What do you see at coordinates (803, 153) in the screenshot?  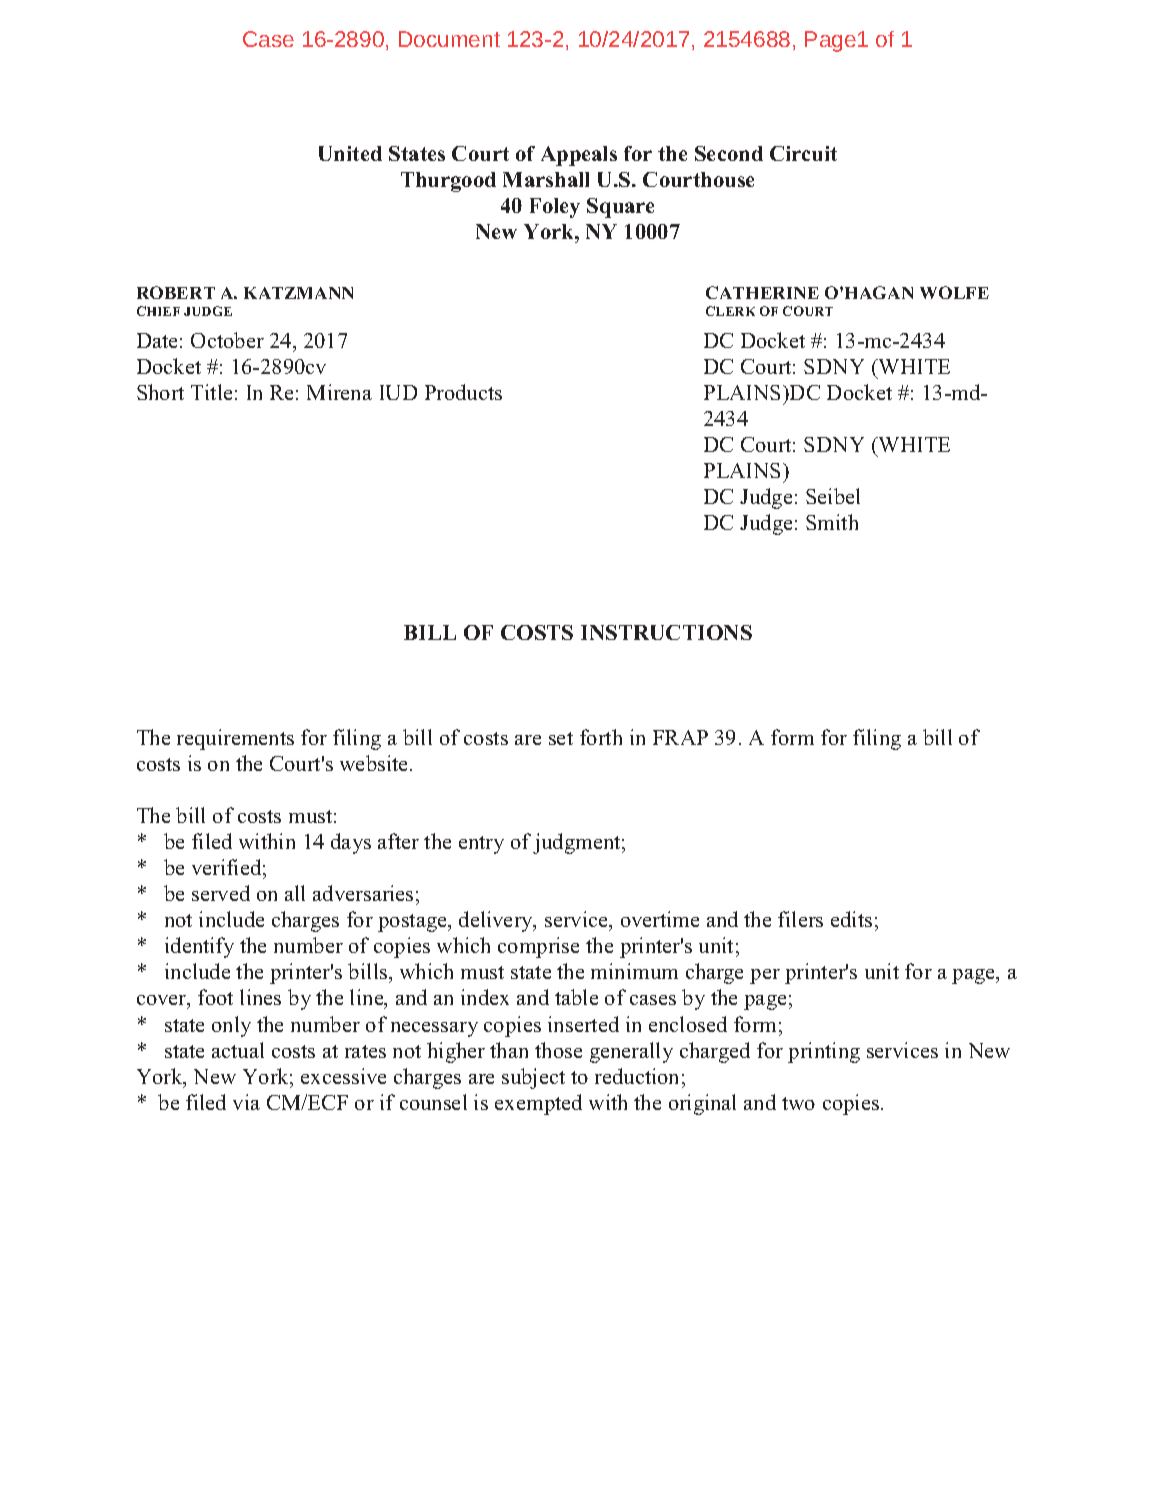 I see `Circuit` at bounding box center [803, 153].
